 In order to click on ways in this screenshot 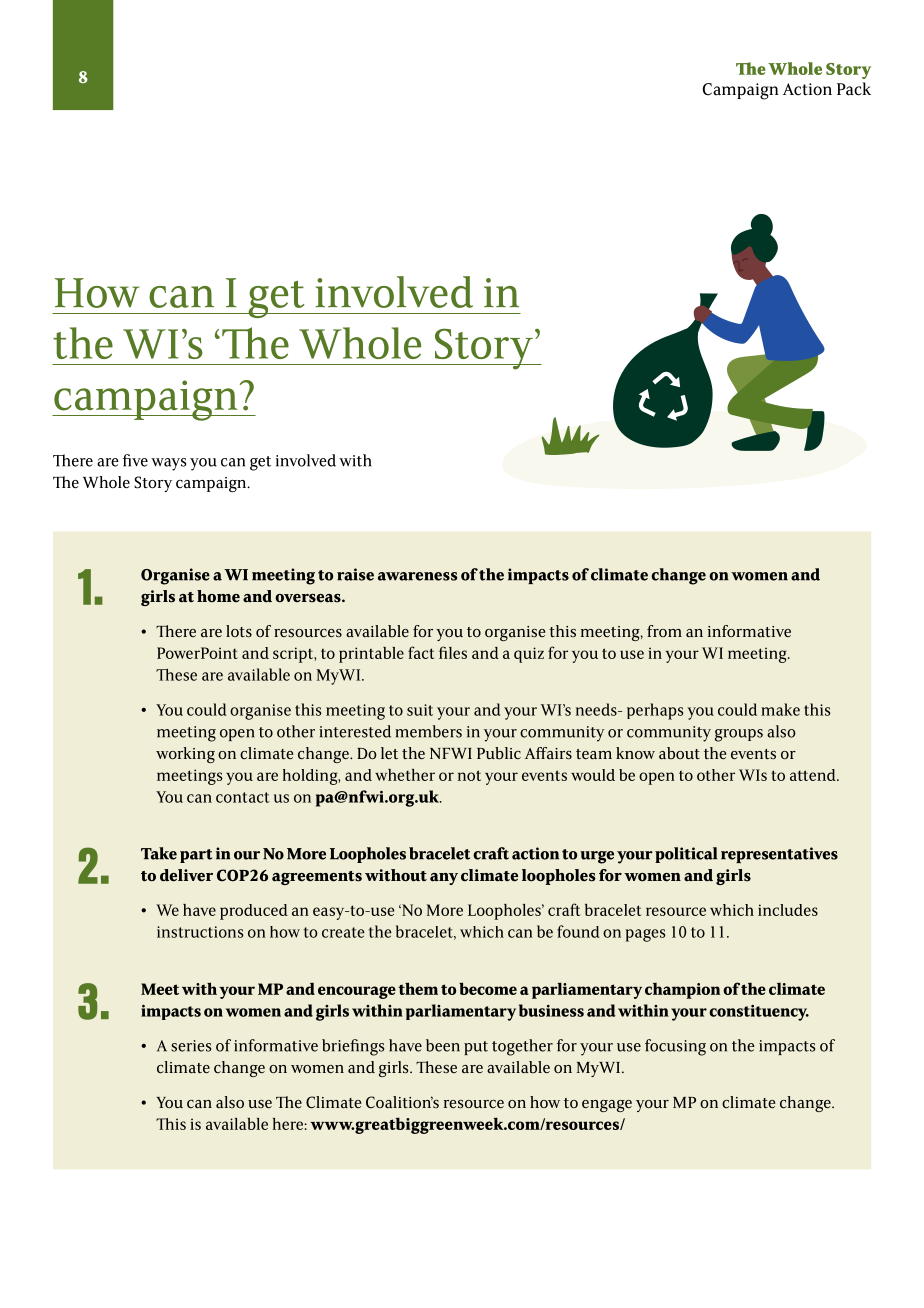, I will do `click(168, 464)`.
